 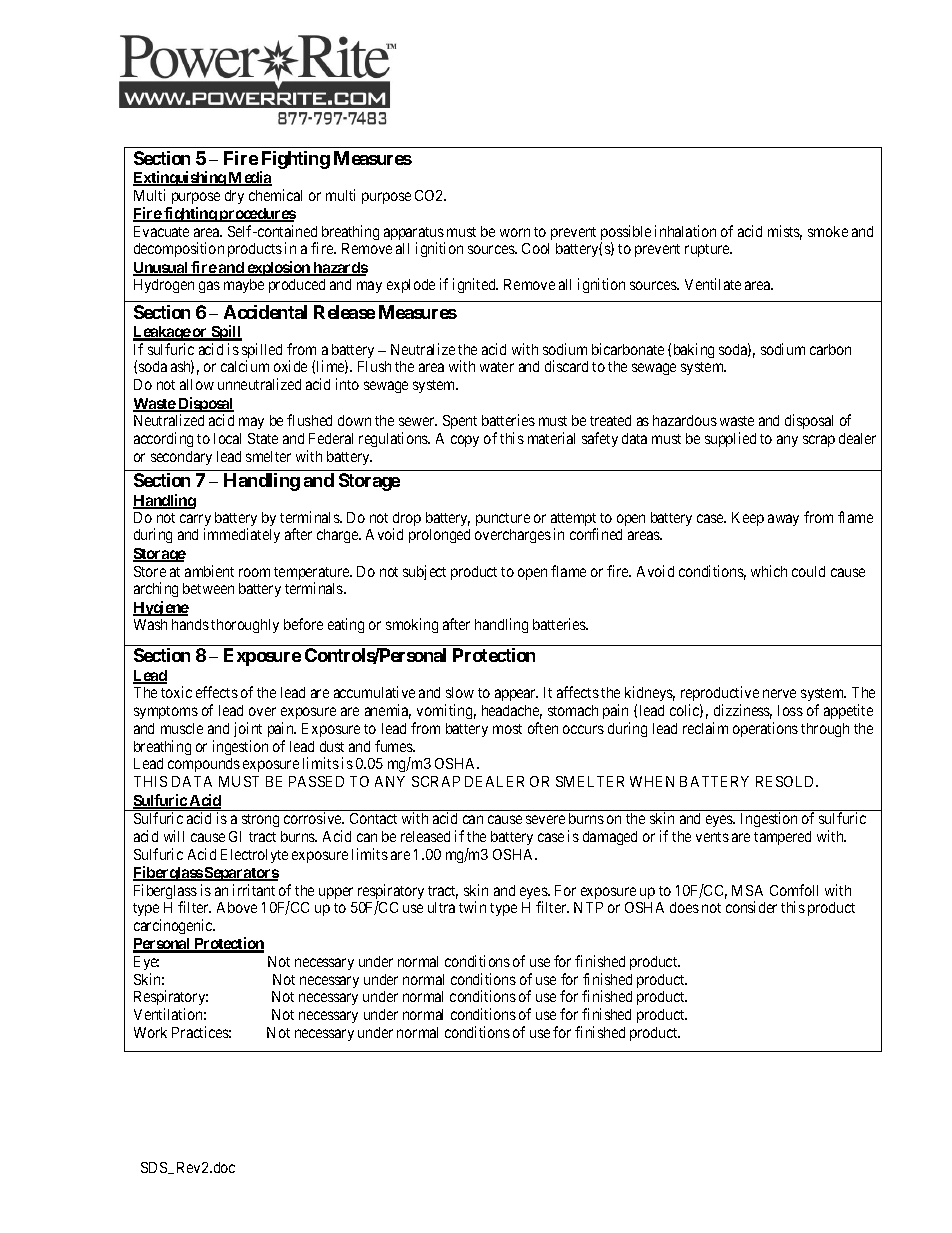 What do you see at coordinates (785, 232) in the document?
I see `mists` at bounding box center [785, 232].
